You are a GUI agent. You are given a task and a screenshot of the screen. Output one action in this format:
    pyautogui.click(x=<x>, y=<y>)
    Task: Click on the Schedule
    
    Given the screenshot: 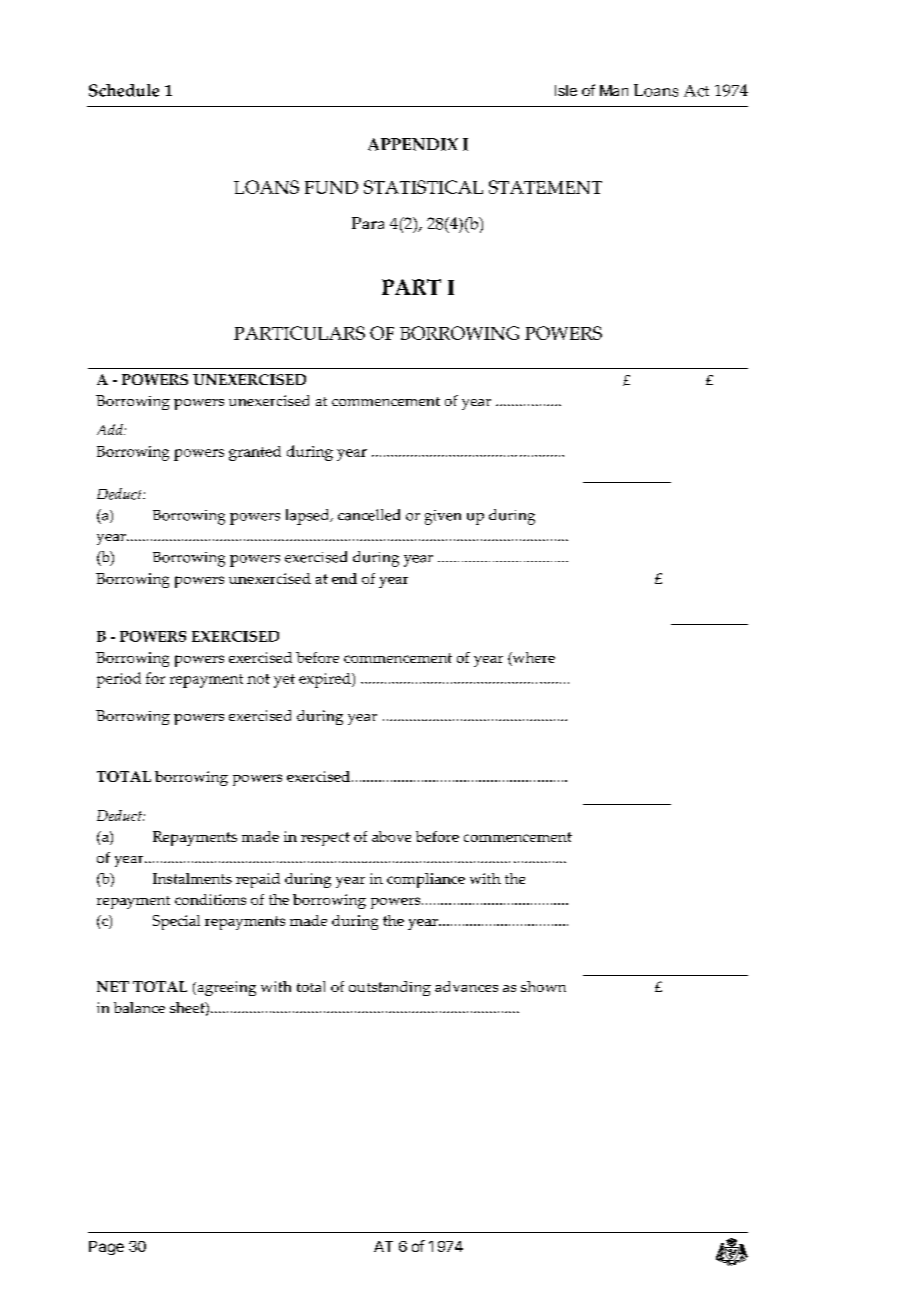 What is the action you would take?
    pyautogui.click(x=124, y=90)
